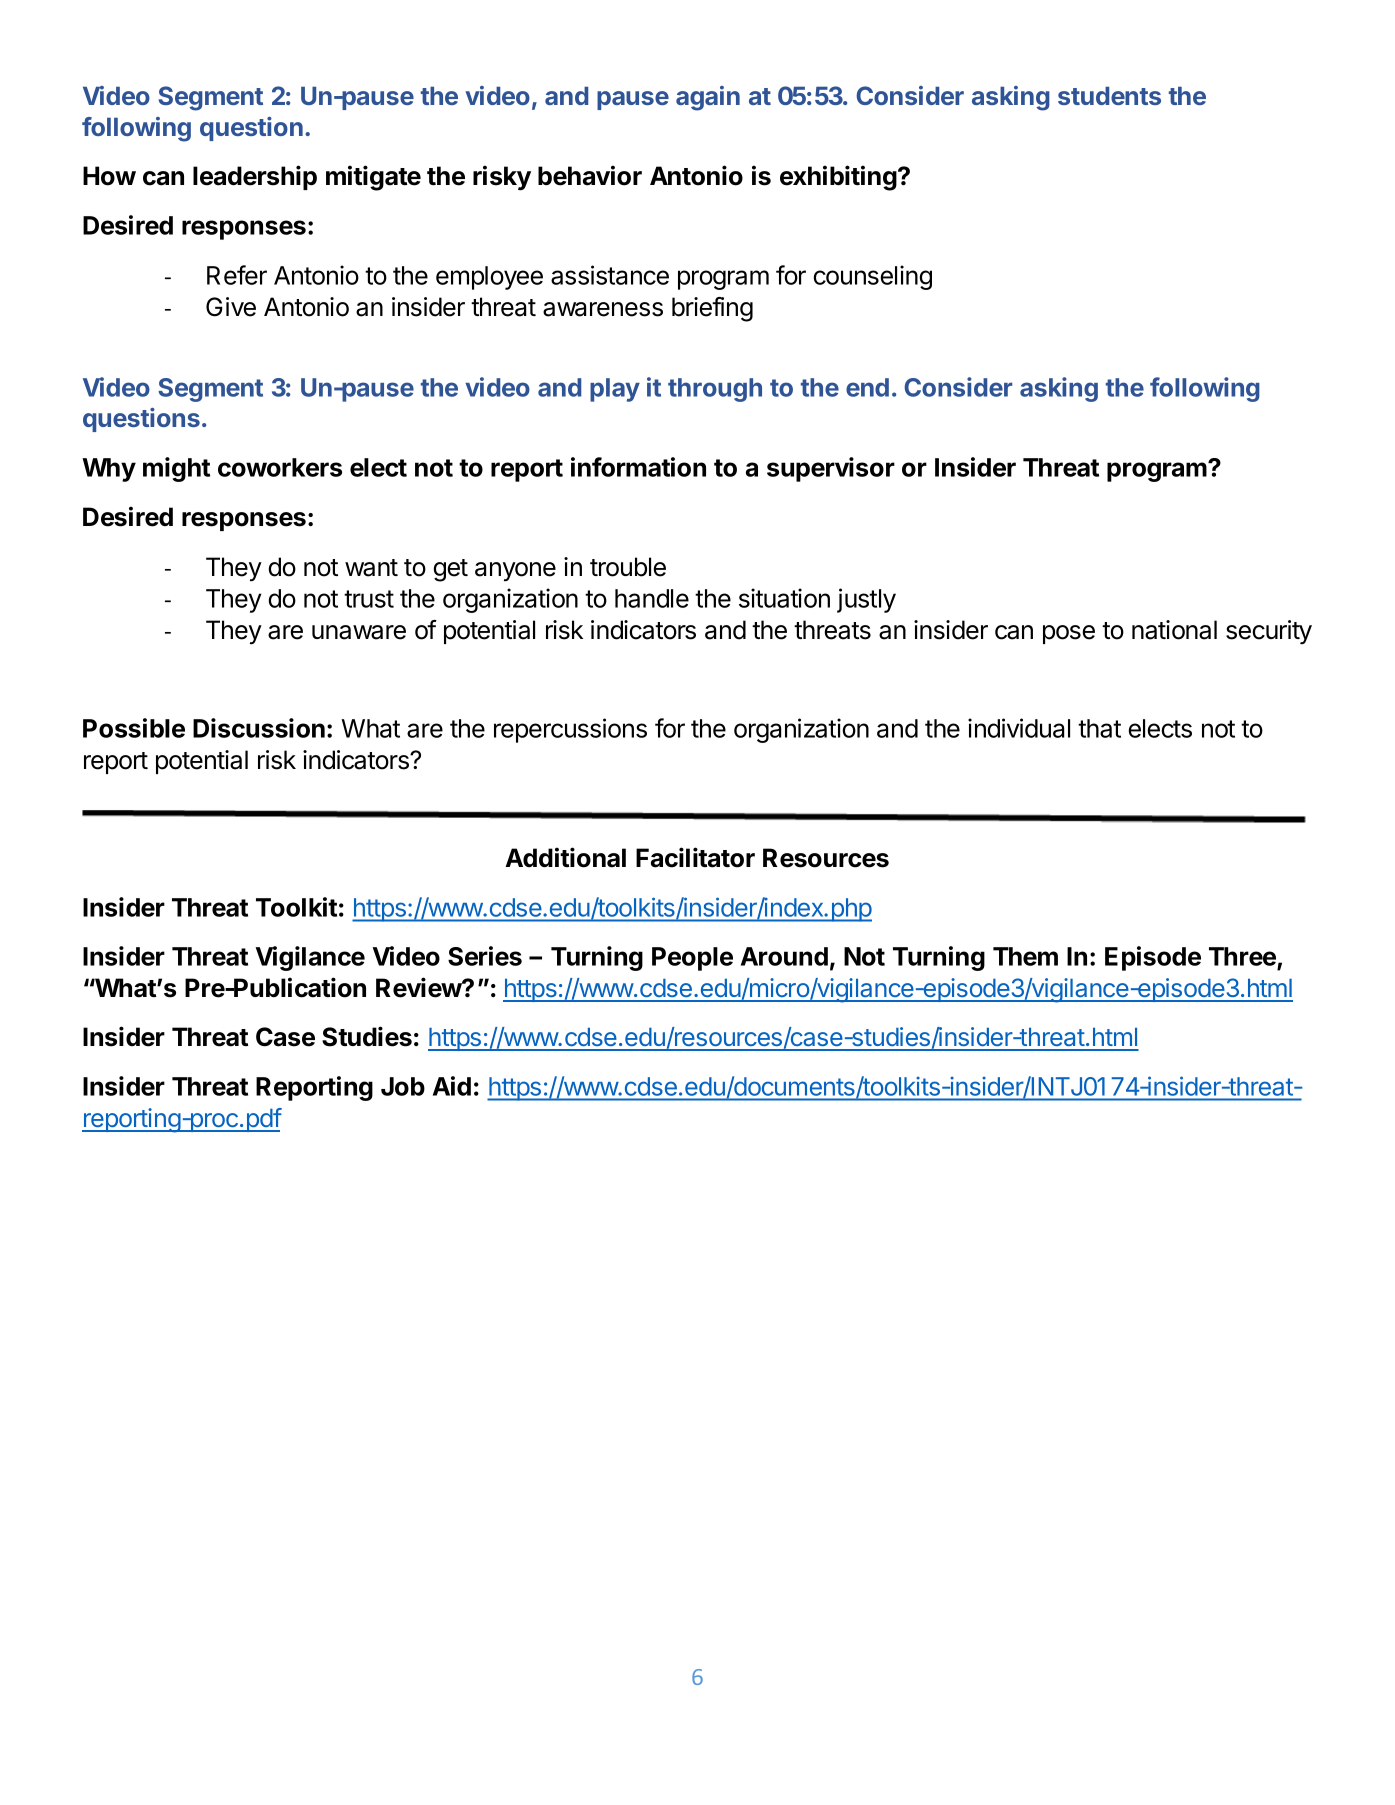 The height and width of the page is (1805, 1395). Describe the element at coordinates (259, 728) in the page. I see `Discussion` at that location.
